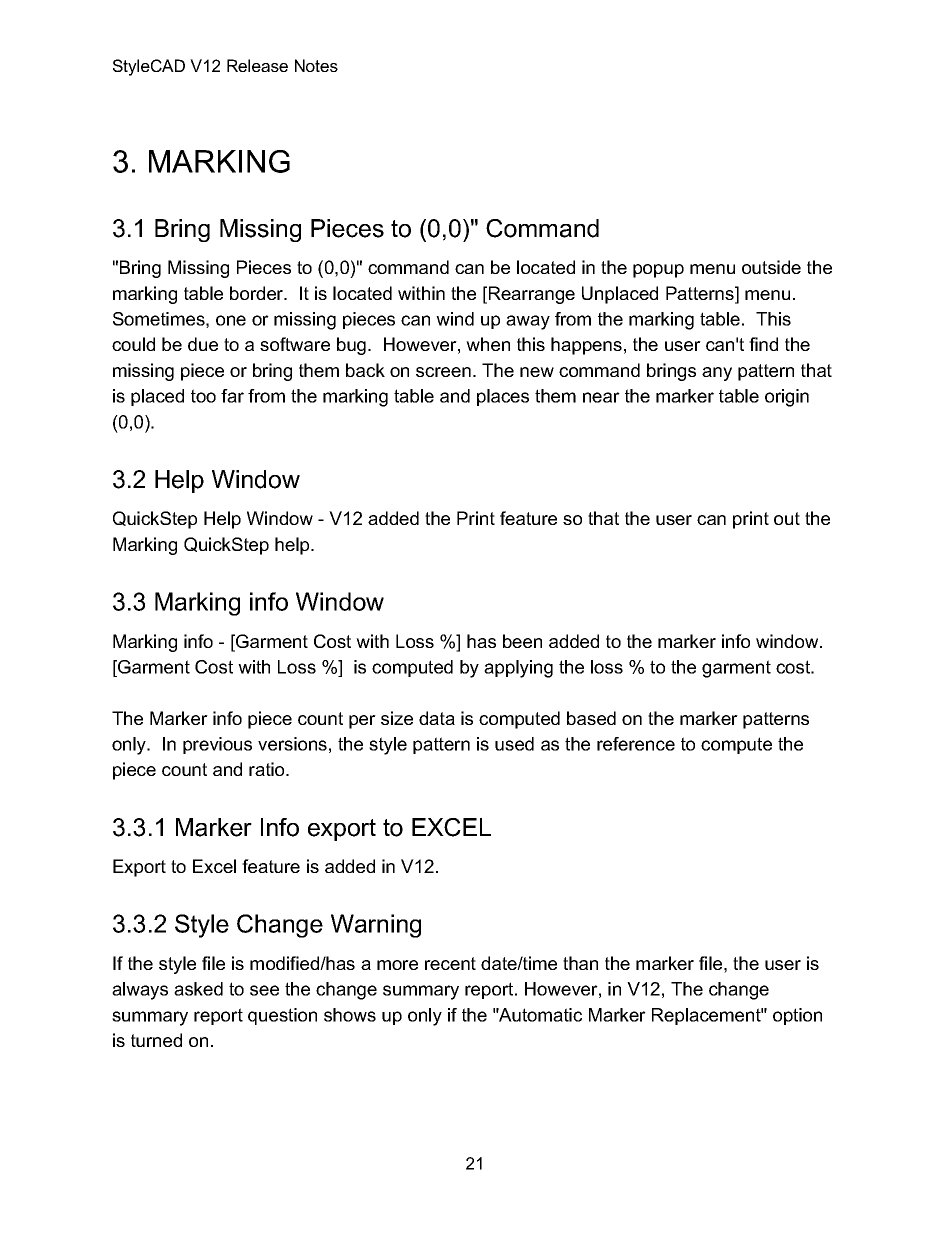 This screenshot has width=952, height=1233. What do you see at coordinates (198, 989) in the screenshot?
I see `asked` at bounding box center [198, 989].
